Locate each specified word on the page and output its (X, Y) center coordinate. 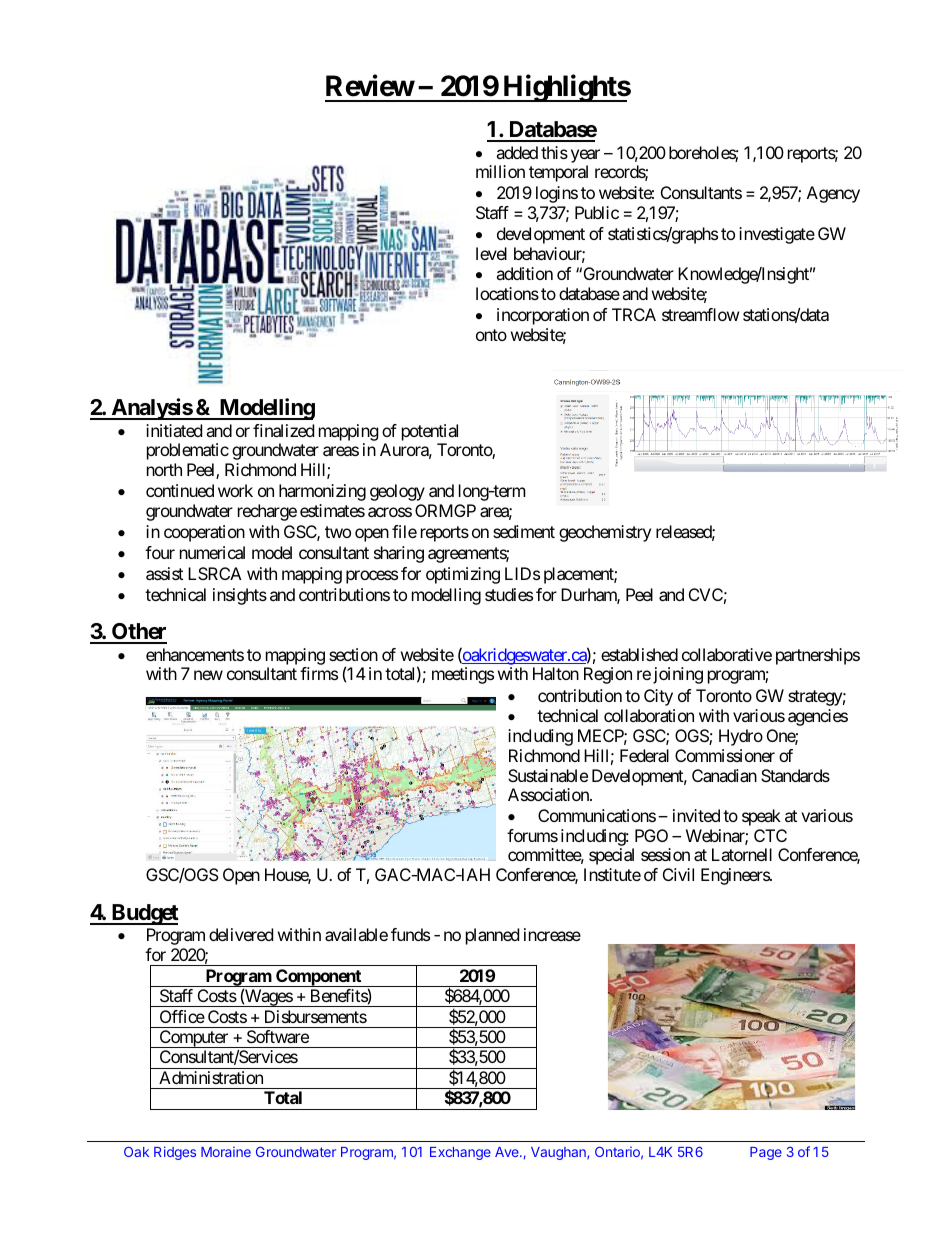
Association (549, 794)
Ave (508, 1152)
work (235, 490)
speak (761, 817)
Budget (144, 914)
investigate (777, 235)
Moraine (226, 1151)
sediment (524, 531)
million (500, 171)
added (517, 152)
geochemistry (605, 533)
